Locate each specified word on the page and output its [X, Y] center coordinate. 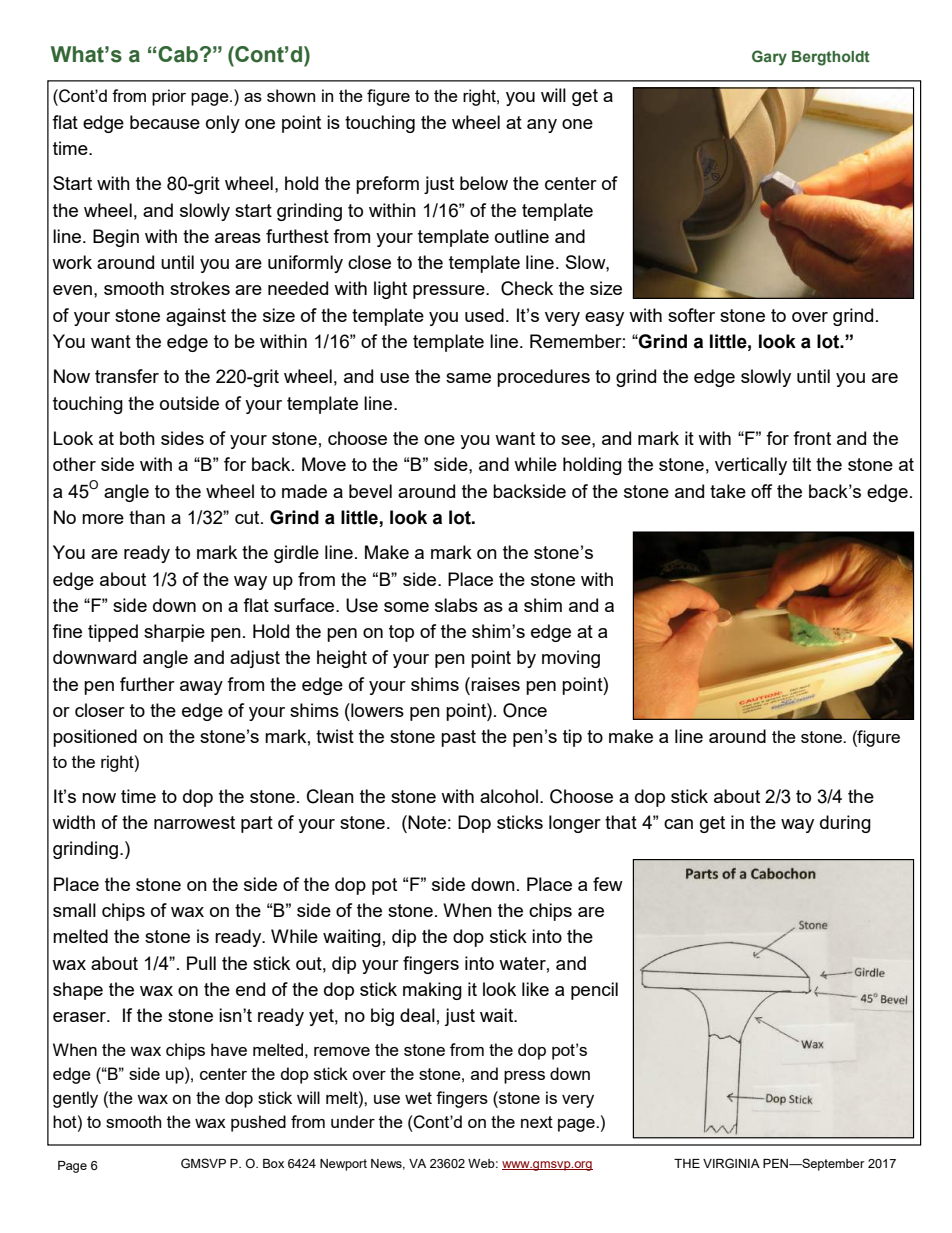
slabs [456, 605]
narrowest [194, 822]
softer [691, 315]
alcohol [509, 796]
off [761, 491]
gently [75, 1099]
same [468, 378]
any [542, 126]
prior [169, 97]
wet [418, 1098]
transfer [127, 376]
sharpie [174, 633]
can [678, 824]
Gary [769, 58]
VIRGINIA [731, 1163]
